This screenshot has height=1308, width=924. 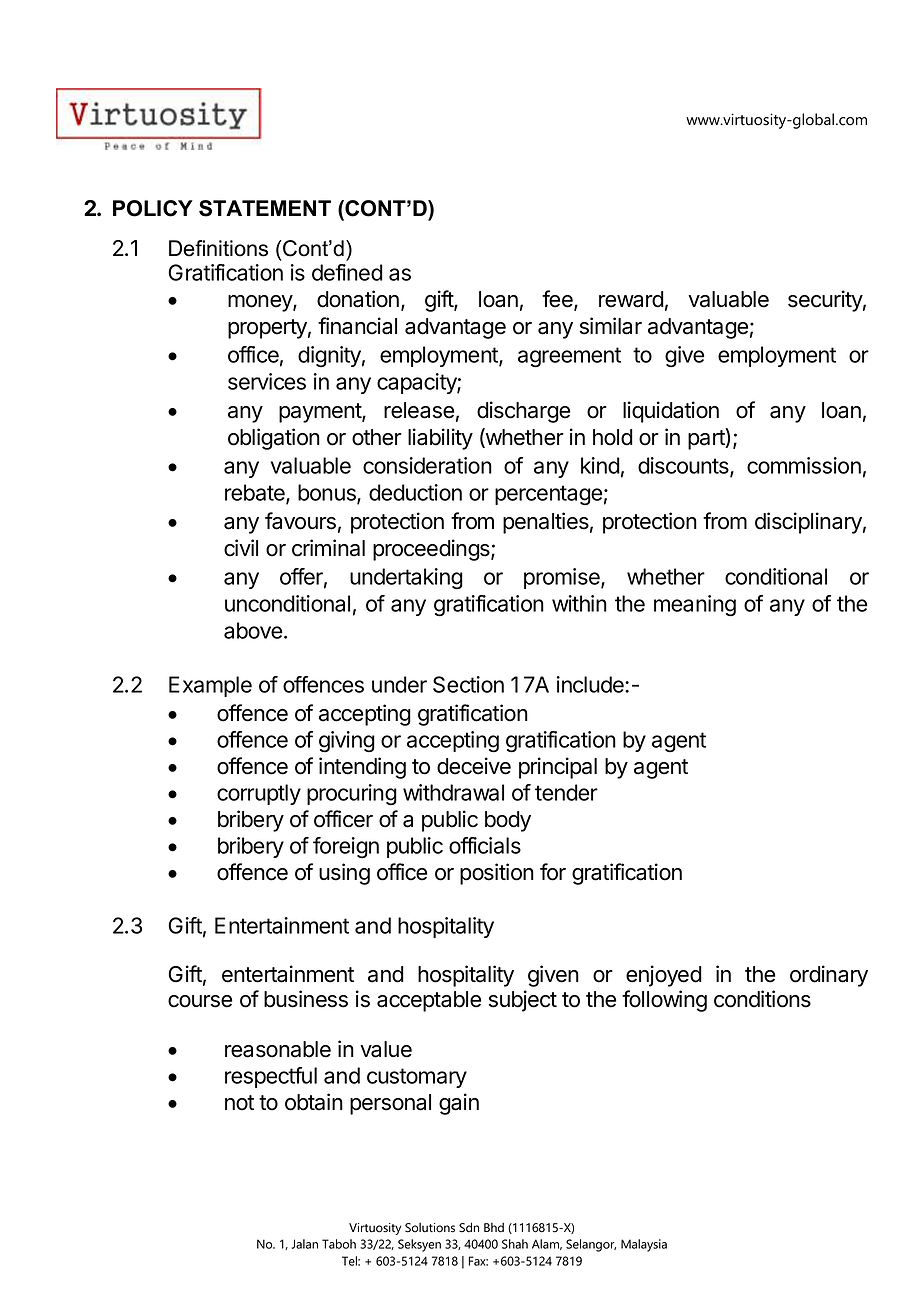 What do you see at coordinates (210, 686) in the screenshot?
I see `Example` at bounding box center [210, 686].
